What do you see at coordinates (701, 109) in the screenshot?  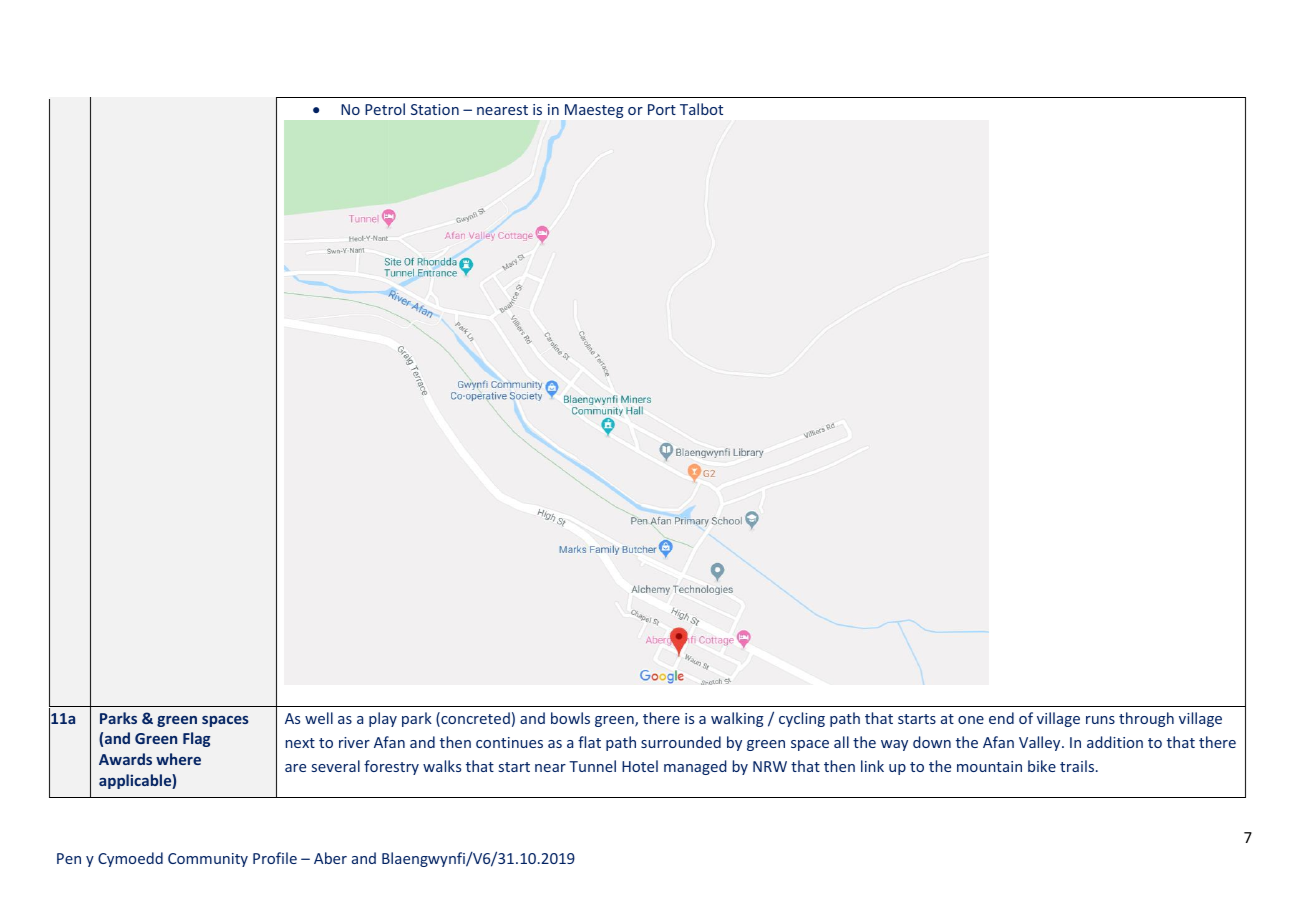 I see `Talbot` at bounding box center [701, 109].
